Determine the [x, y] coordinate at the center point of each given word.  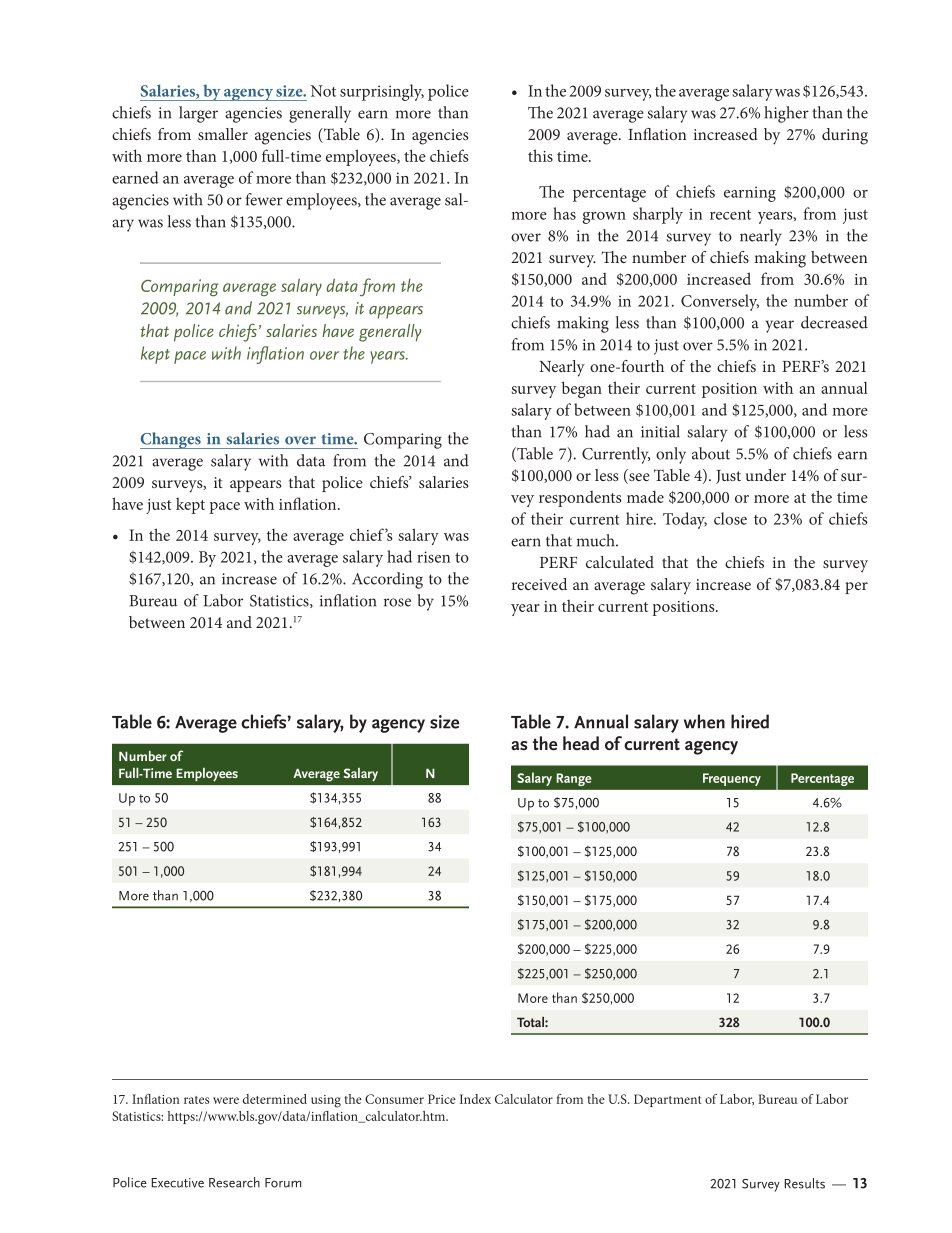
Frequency [732, 779]
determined [275, 1099]
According [387, 580]
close [730, 518]
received [539, 584]
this [540, 155]
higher [786, 114]
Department [668, 1100]
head [581, 743]
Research [234, 1182]
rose [397, 602]
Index [475, 1099]
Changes [171, 440]
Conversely [720, 302]
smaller [223, 134]
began [582, 389]
